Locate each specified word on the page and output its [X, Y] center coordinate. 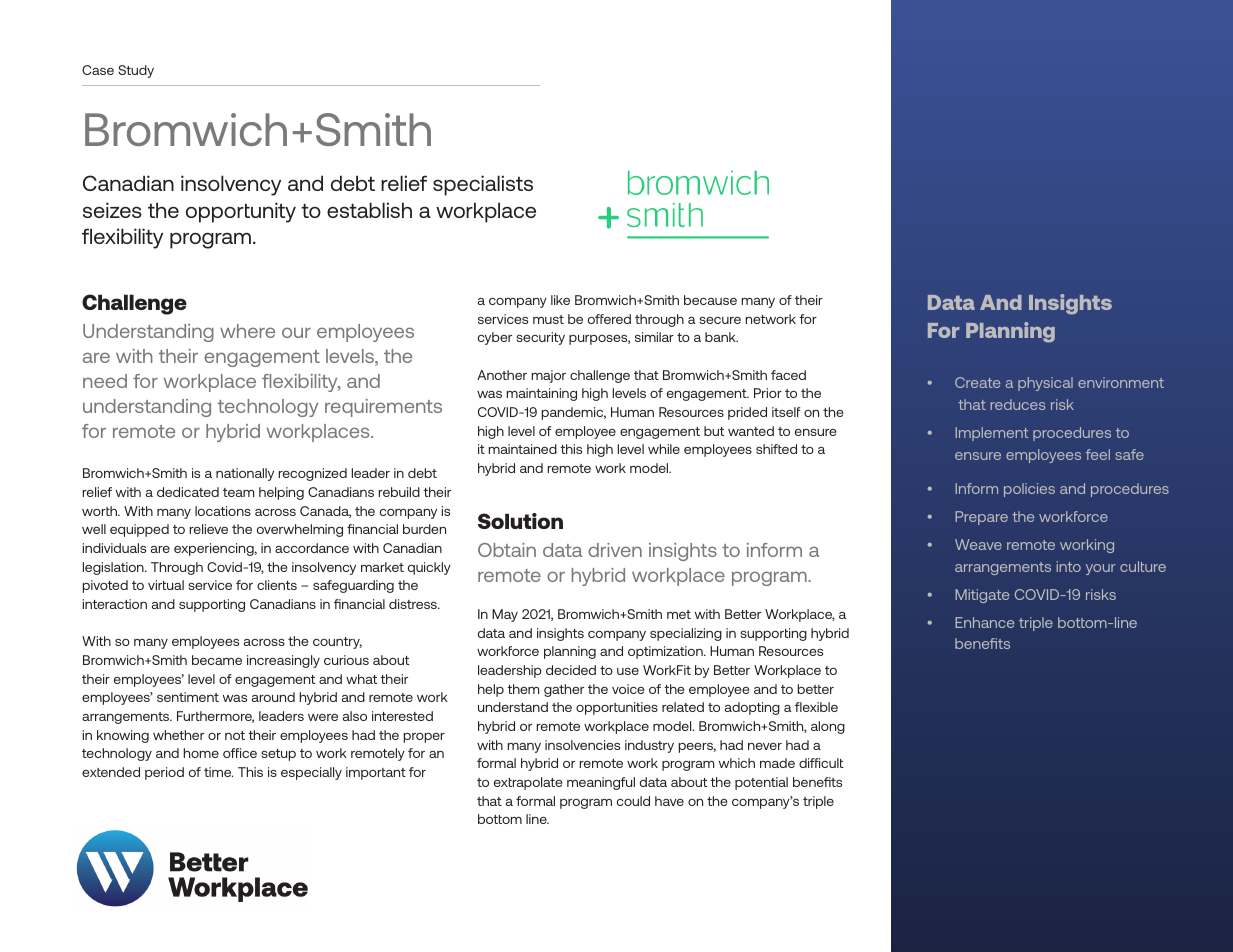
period [164, 773]
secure [720, 320]
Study [136, 71]
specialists [483, 185]
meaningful [601, 783]
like [560, 300]
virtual [166, 585]
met [679, 614]
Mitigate [982, 596]
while [664, 449]
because [710, 300]
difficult [821, 763]
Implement [992, 434]
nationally [245, 474]
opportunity [241, 212]
